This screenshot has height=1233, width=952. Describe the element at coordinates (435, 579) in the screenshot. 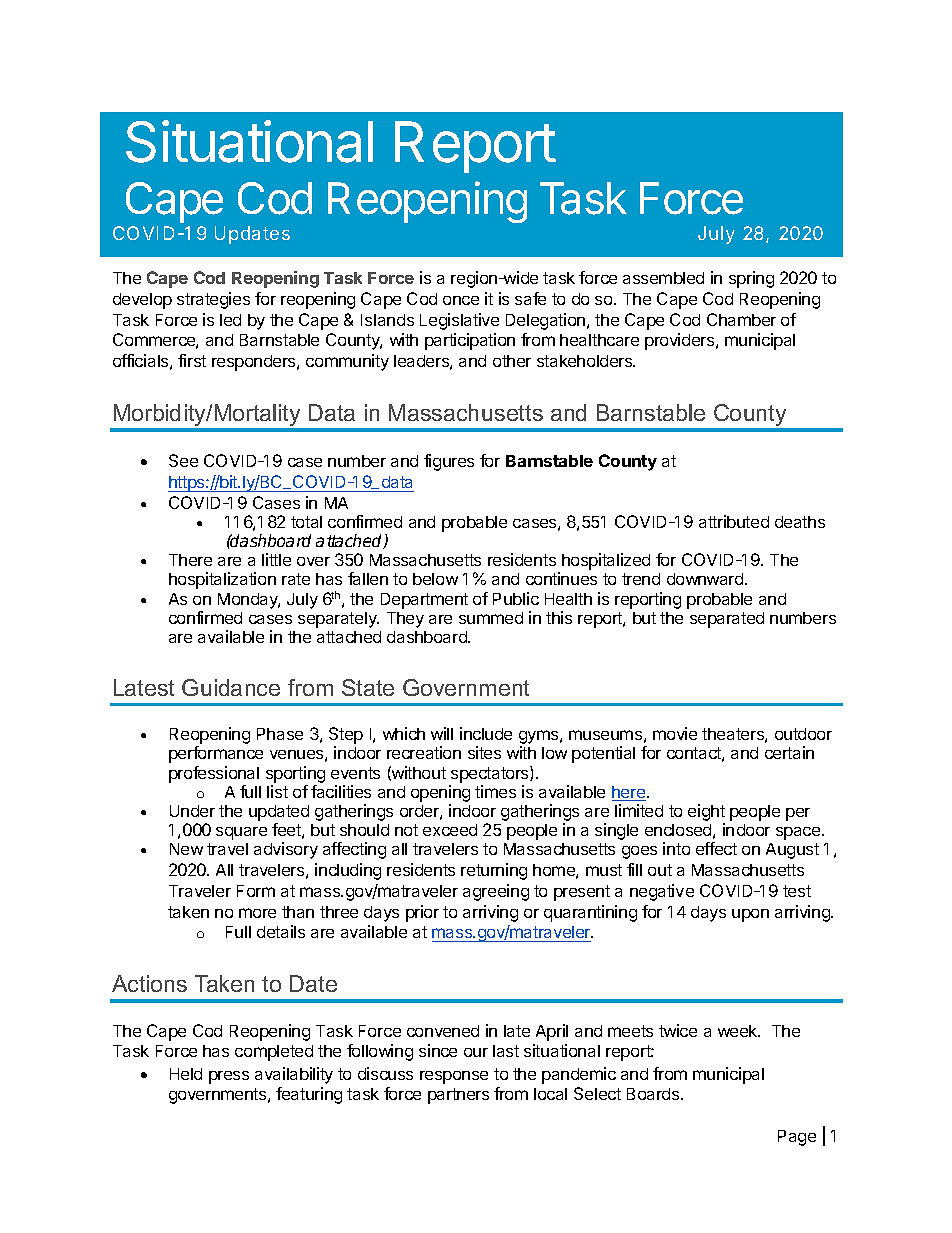

I see `below` at that location.
